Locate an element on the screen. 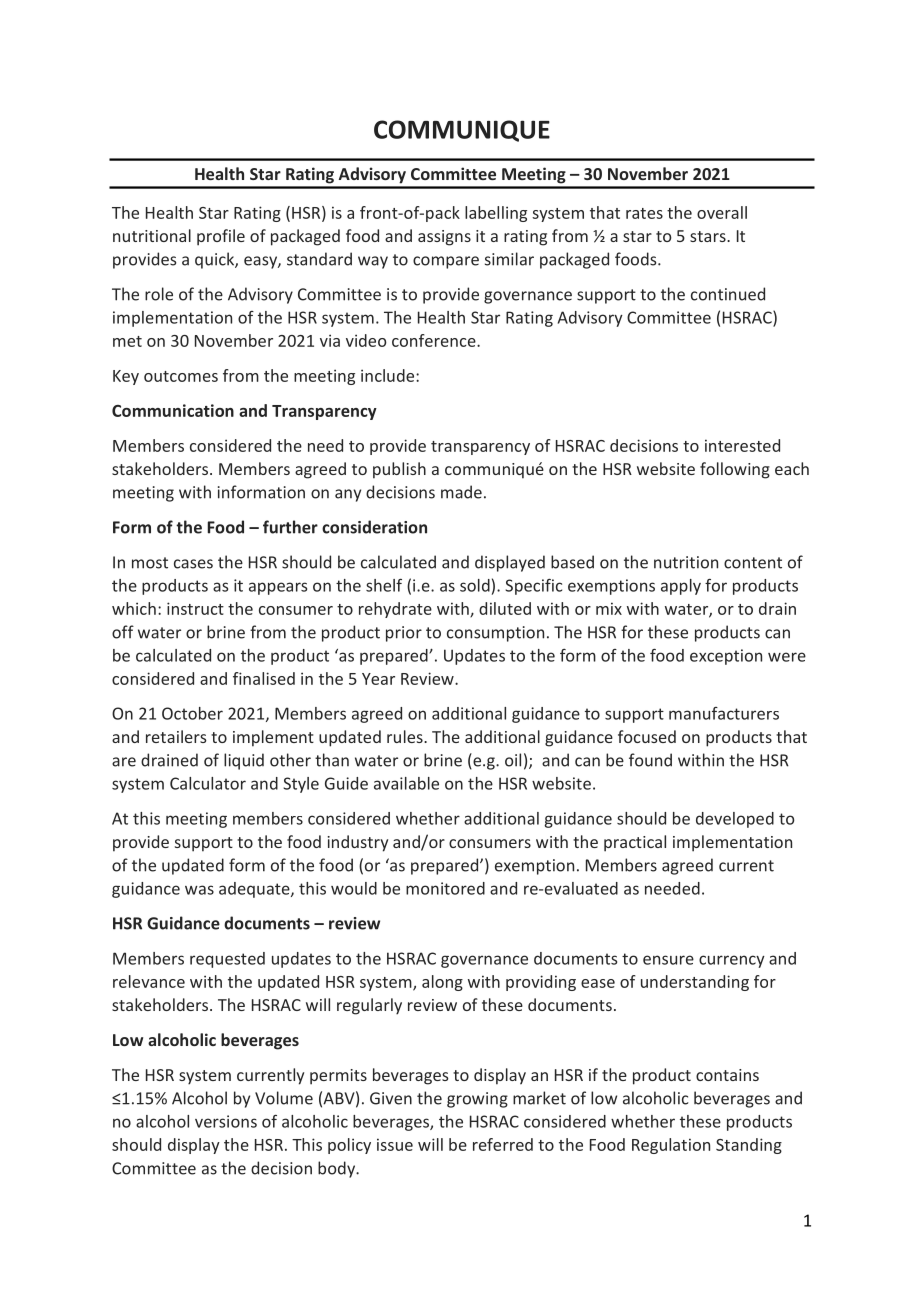 The image size is (924, 1308). versions is located at coordinates (226, 1121).
